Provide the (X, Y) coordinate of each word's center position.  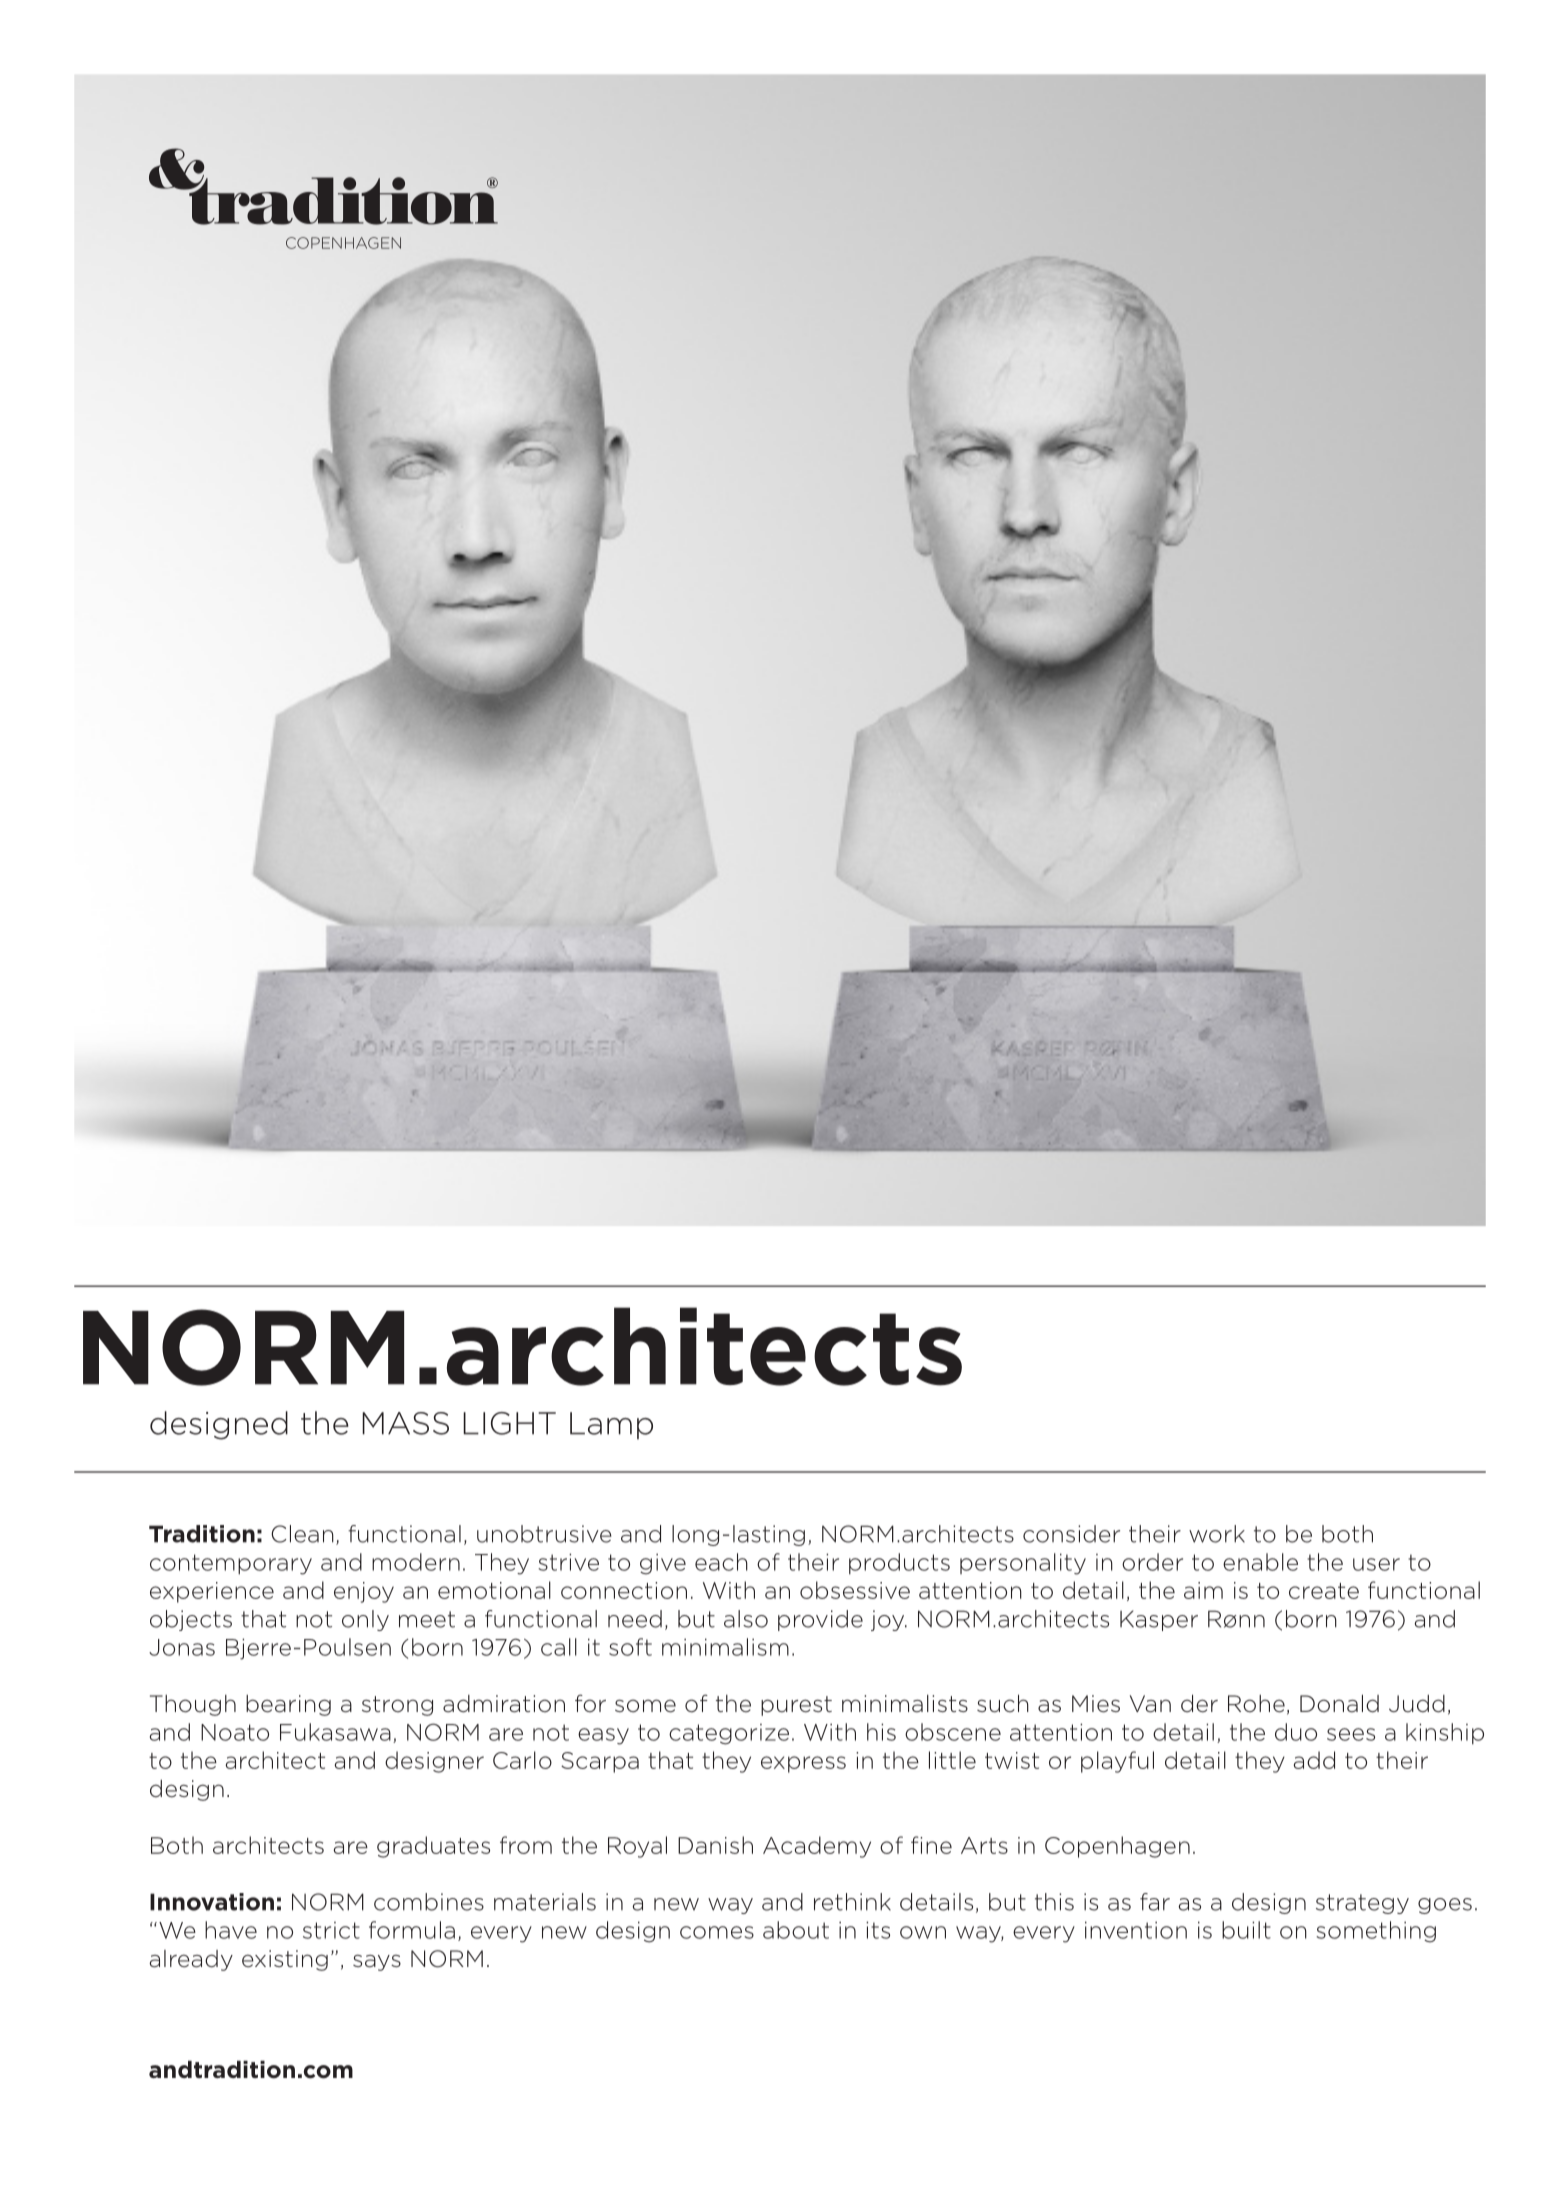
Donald (1339, 1704)
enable (1260, 1562)
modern (416, 1562)
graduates (433, 1847)
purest (796, 1706)
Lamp (611, 1426)
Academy (817, 1847)
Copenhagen (1117, 1847)
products (899, 1564)
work (1217, 1534)
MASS (405, 1423)
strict (331, 1930)
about (796, 1930)
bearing (288, 1705)
